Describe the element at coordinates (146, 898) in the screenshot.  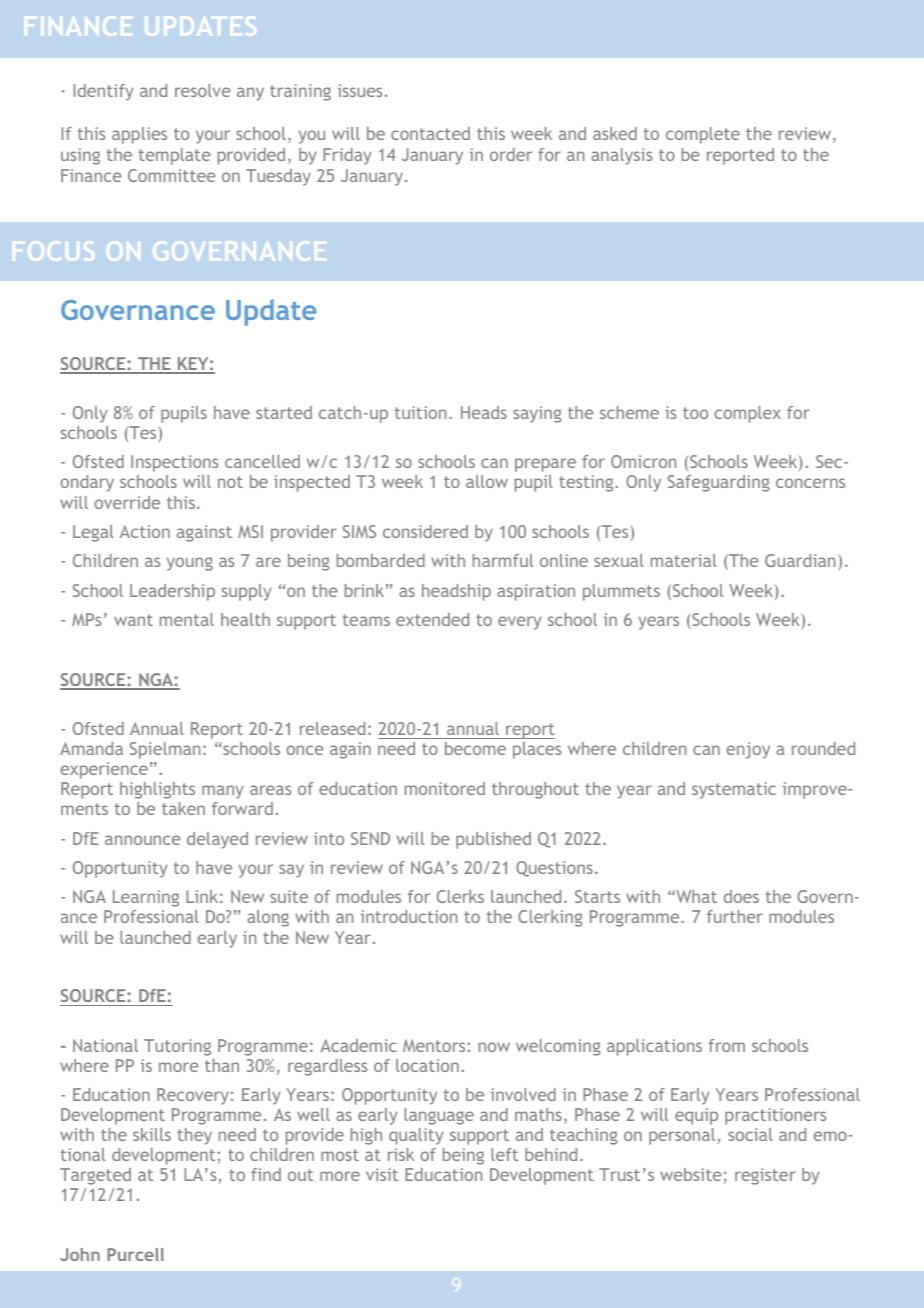
I see `Learning` at that location.
